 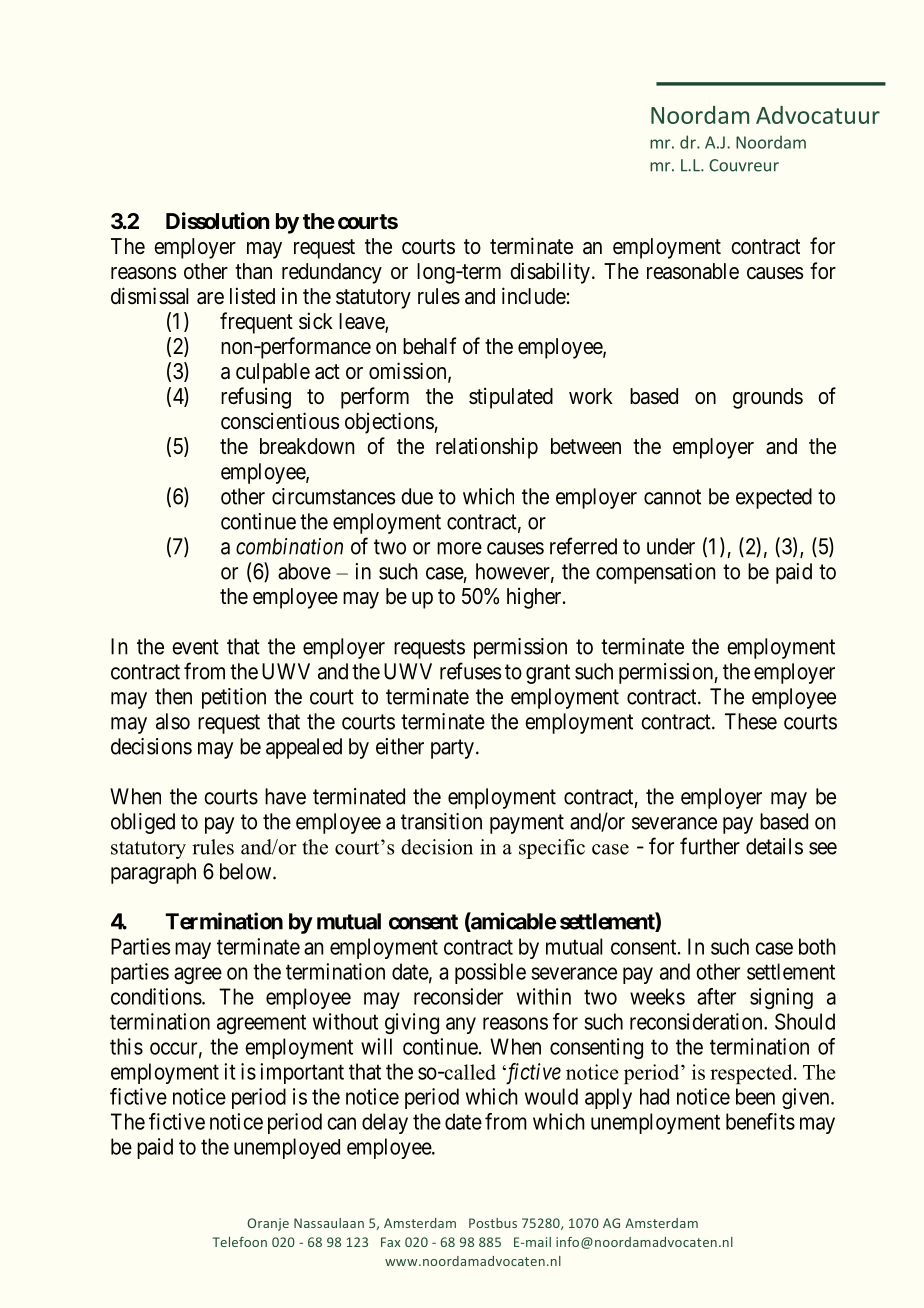 What do you see at coordinates (768, 398) in the document?
I see `grounds` at bounding box center [768, 398].
